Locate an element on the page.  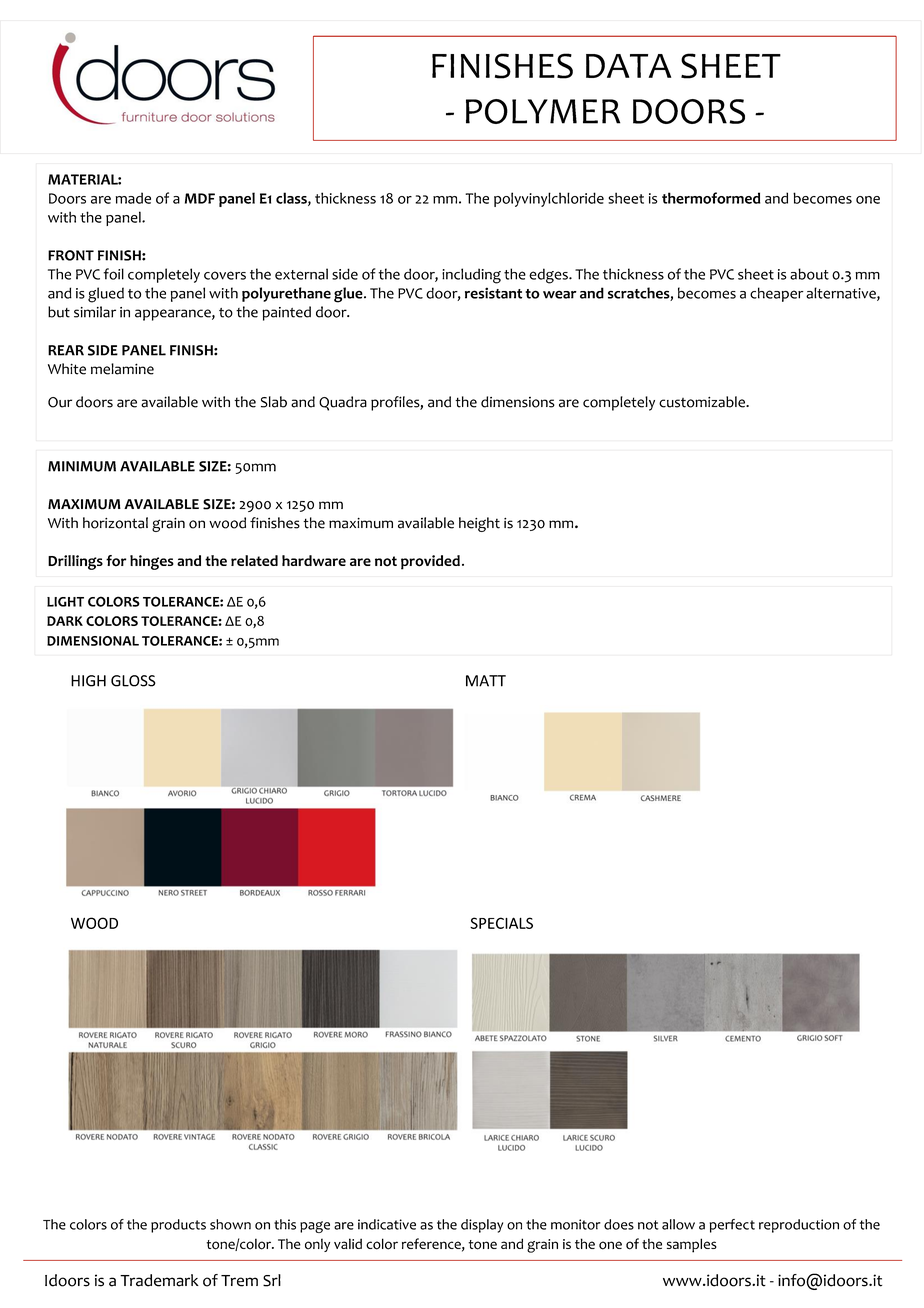
perfect is located at coordinates (732, 1226).
